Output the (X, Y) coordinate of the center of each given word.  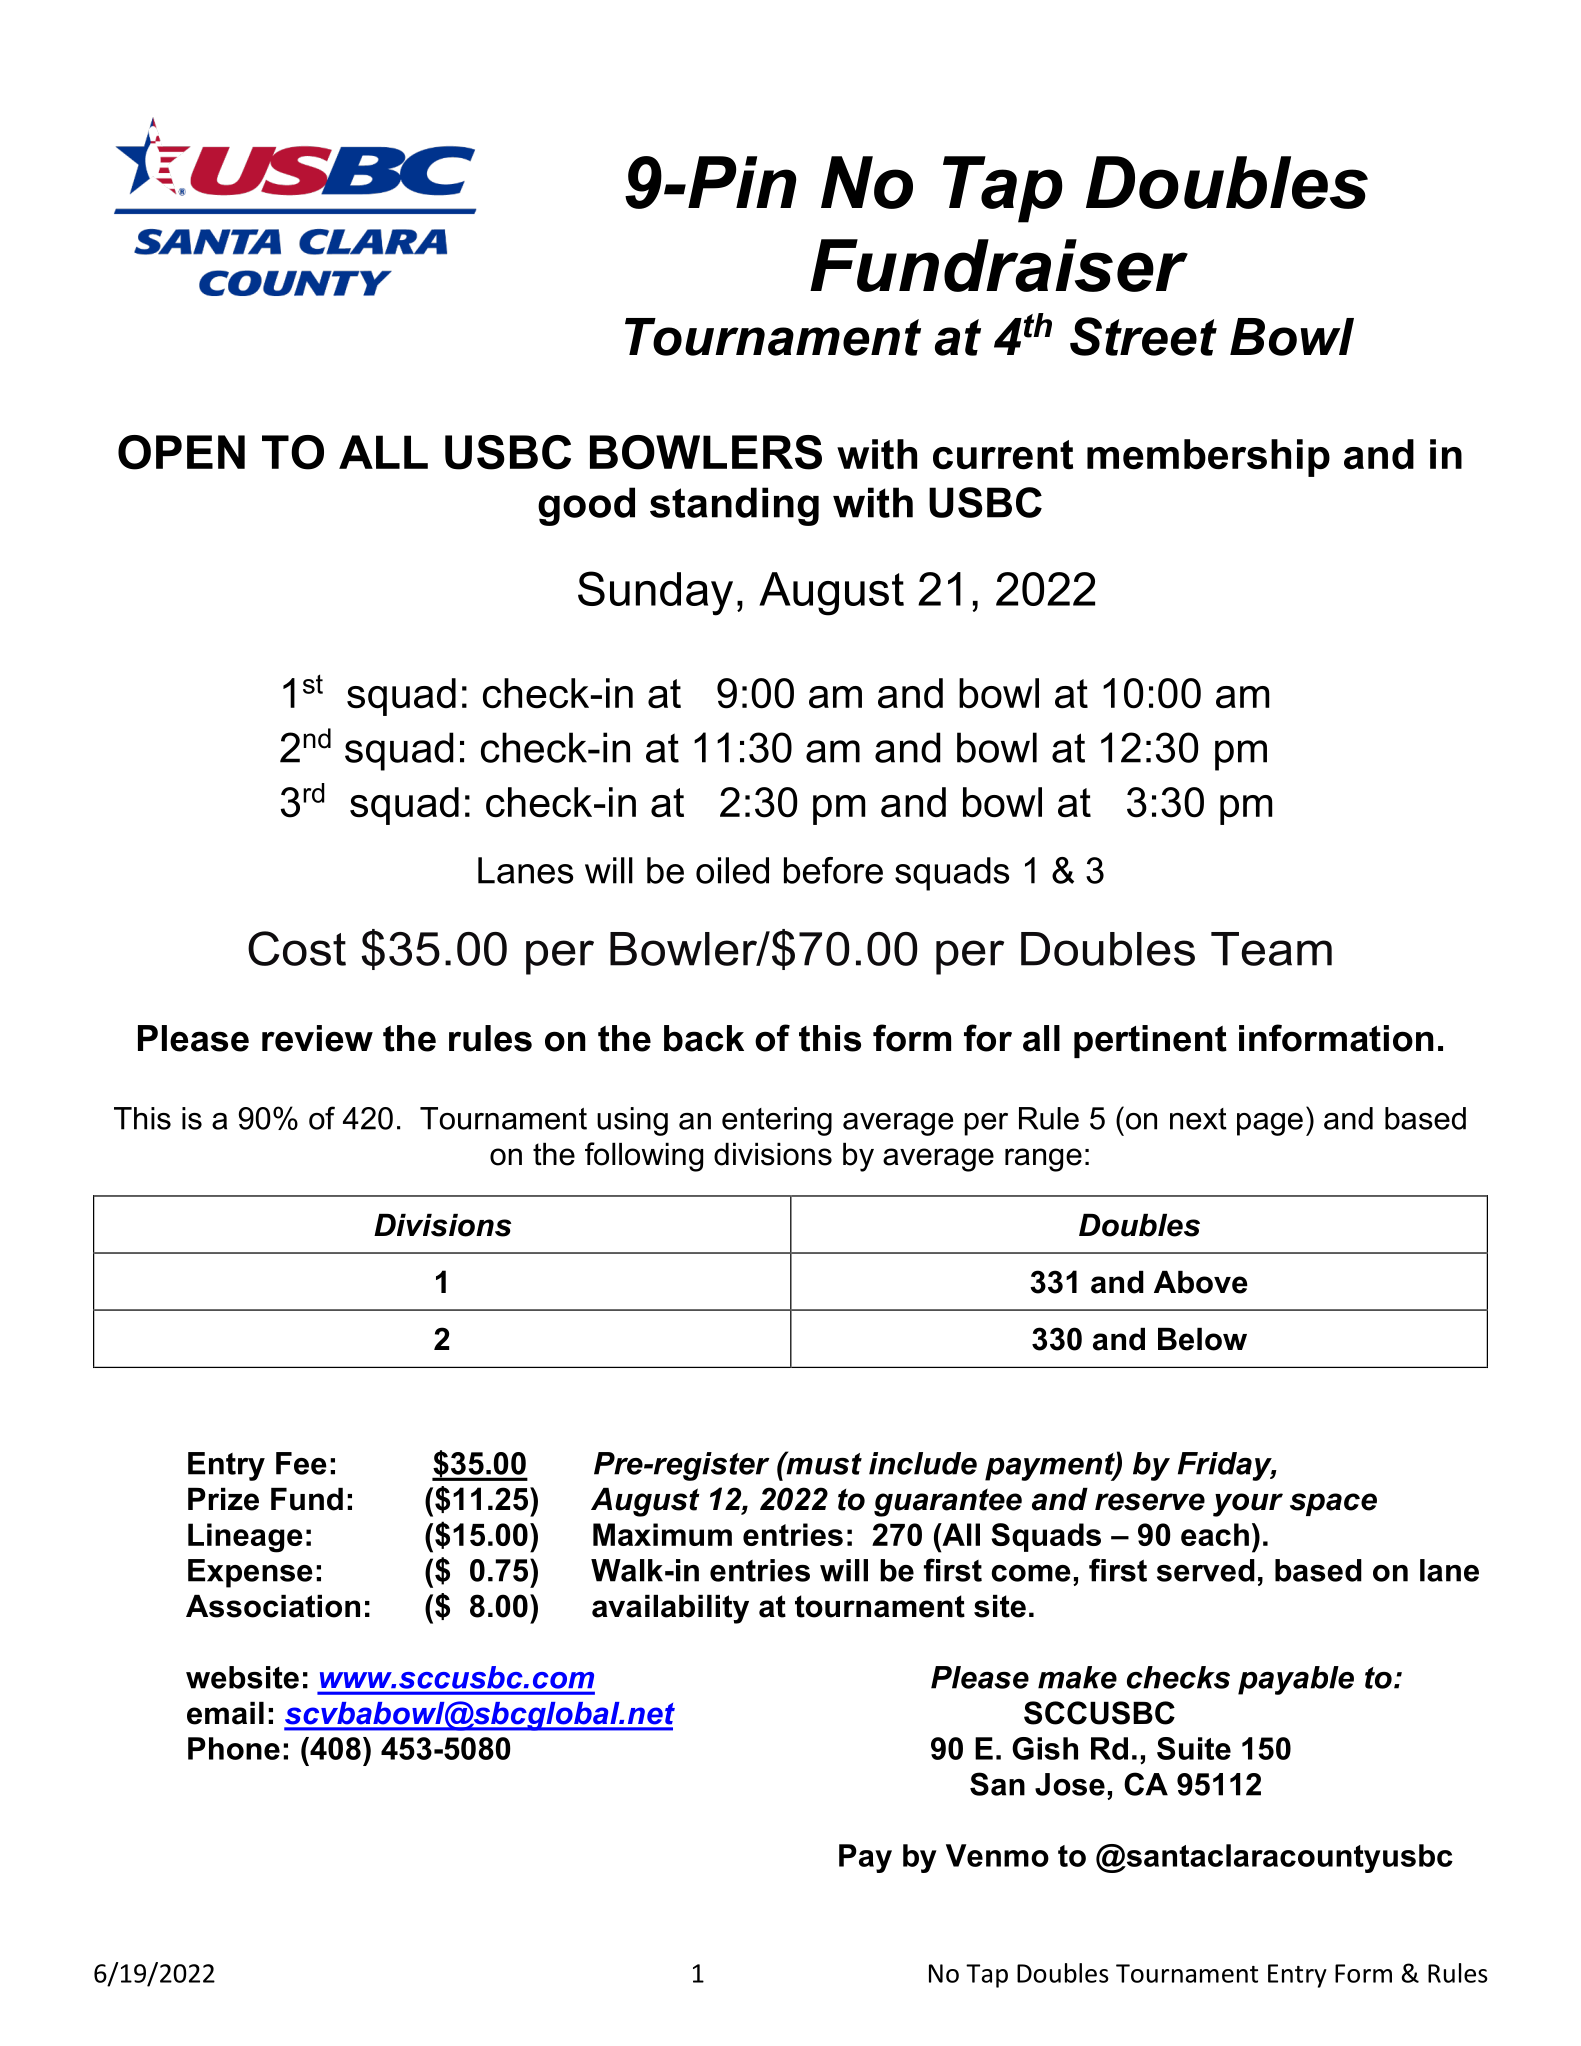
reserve (1150, 1502)
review (317, 1038)
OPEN (181, 452)
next (1198, 1119)
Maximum (662, 1534)
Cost (297, 948)
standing (734, 506)
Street (1143, 336)
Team (1271, 949)
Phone (234, 1748)
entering (777, 1121)
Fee (301, 1463)
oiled (732, 870)
